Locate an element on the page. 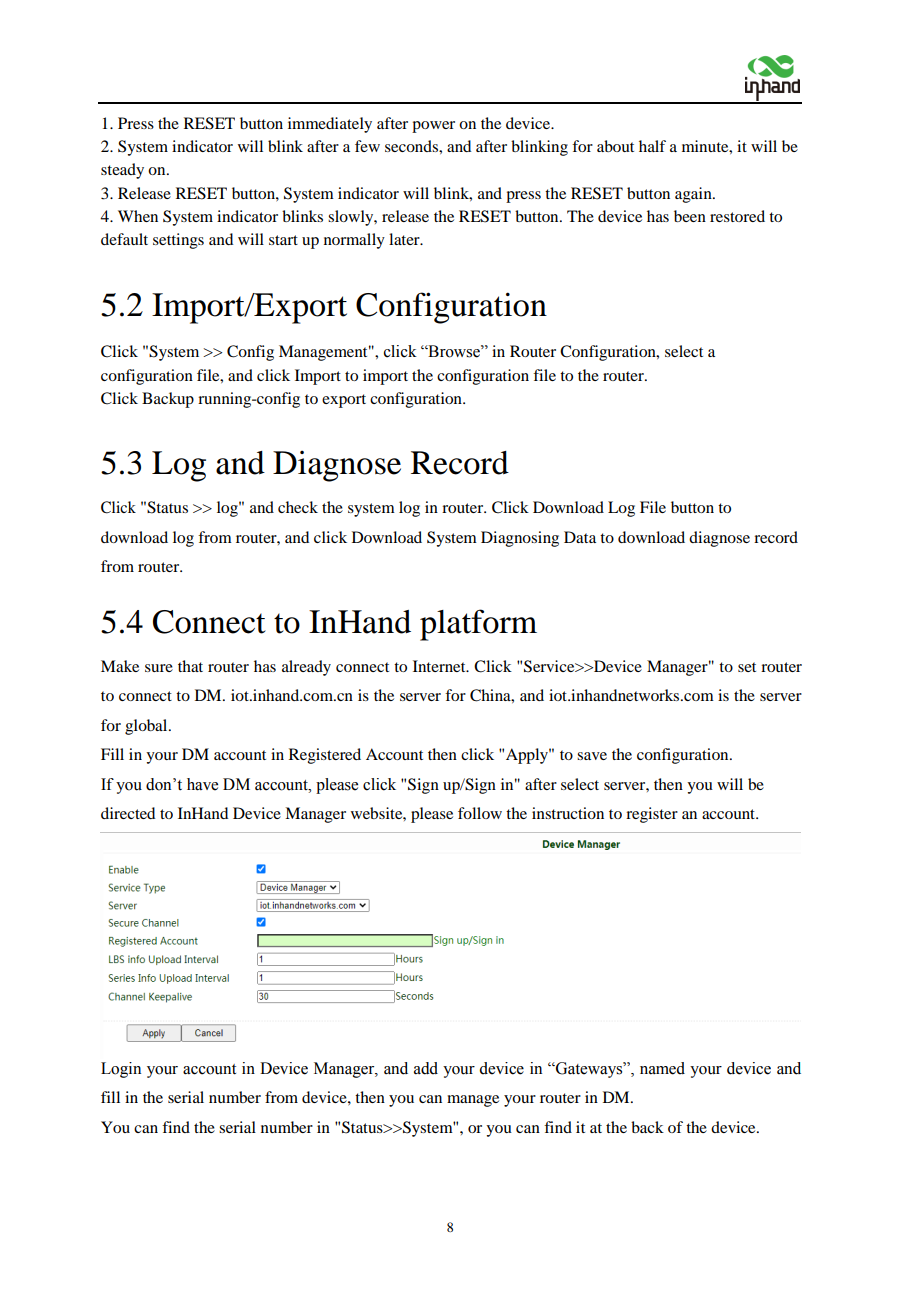 The image size is (924, 1307). add is located at coordinates (426, 1068).
